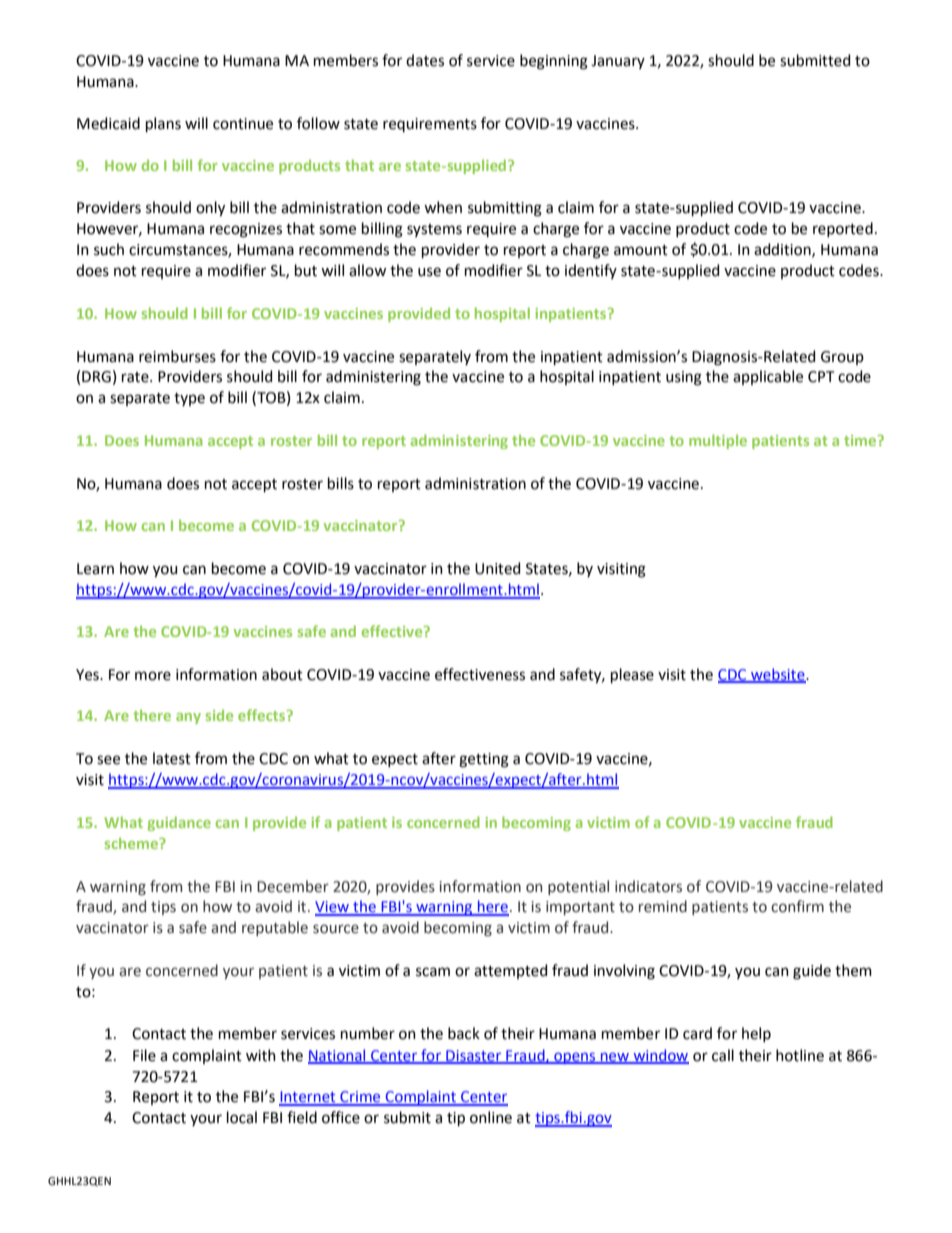 The image size is (952, 1233). What do you see at coordinates (425, 60) in the page?
I see `dates` at bounding box center [425, 60].
